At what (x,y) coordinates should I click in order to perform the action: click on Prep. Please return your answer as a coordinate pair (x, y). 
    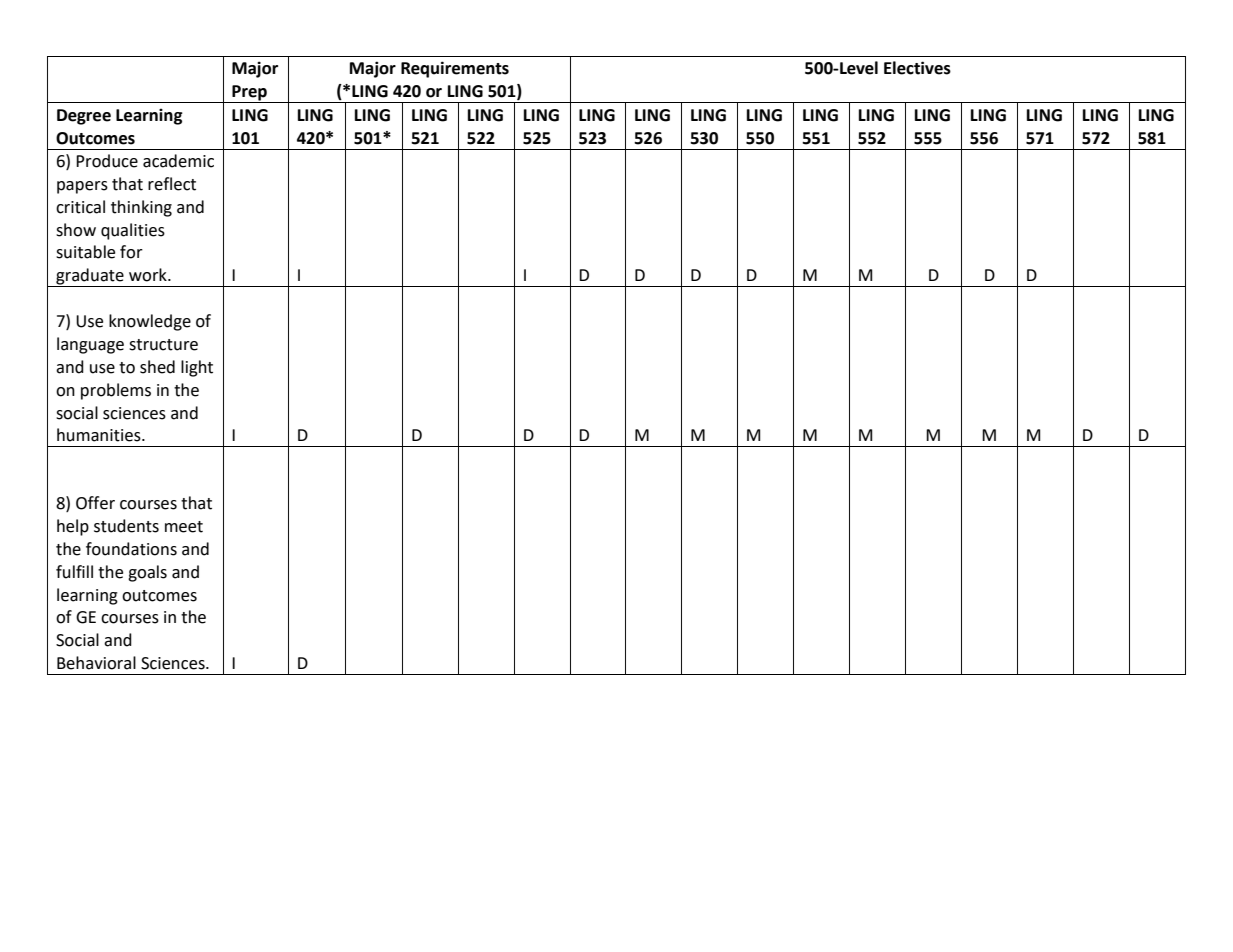
    Looking at the image, I should click on (249, 94).
